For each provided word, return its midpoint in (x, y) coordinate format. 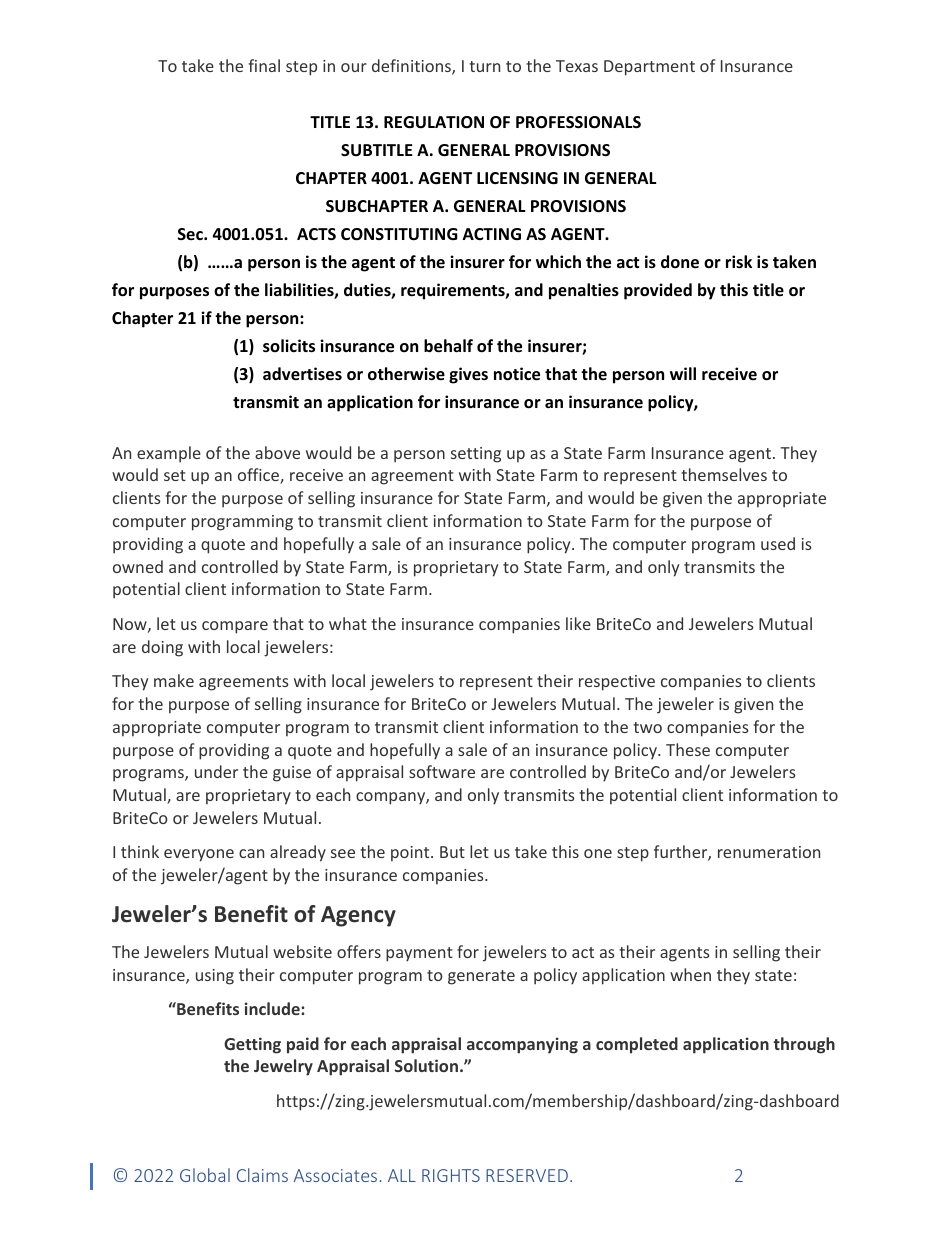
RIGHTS (451, 1175)
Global (205, 1175)
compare (235, 627)
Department (649, 68)
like (578, 623)
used (778, 543)
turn (484, 66)
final (264, 65)
